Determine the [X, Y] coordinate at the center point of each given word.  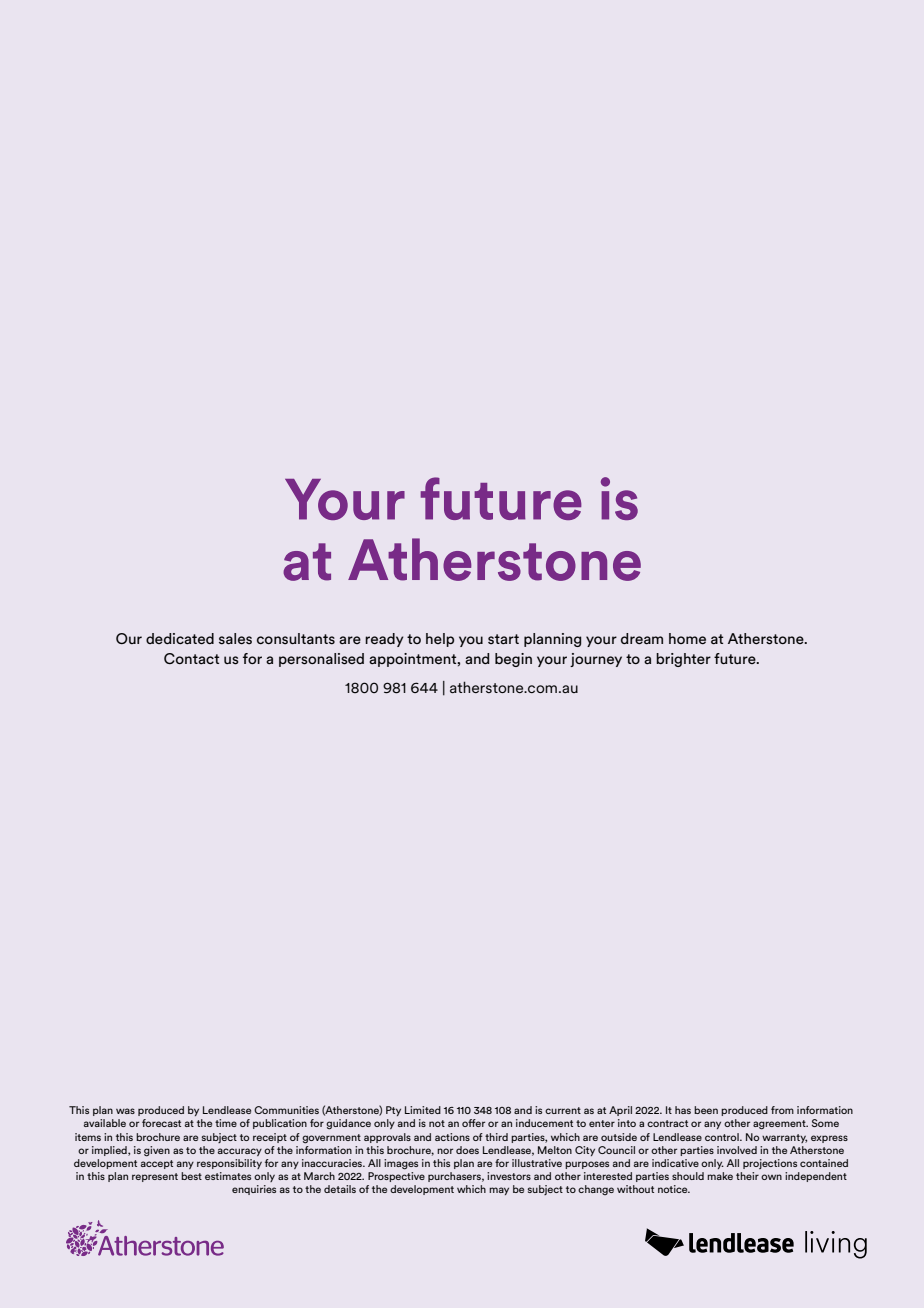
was [125, 1111]
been [706, 1110]
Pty [393, 1111]
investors [509, 1176]
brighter [683, 660]
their [747, 1176]
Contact [191, 658]
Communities [286, 1110]
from [782, 1110]
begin [513, 660]
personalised [321, 660]
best [191, 1176]
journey [596, 660]
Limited [423, 1110]
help [440, 640]
